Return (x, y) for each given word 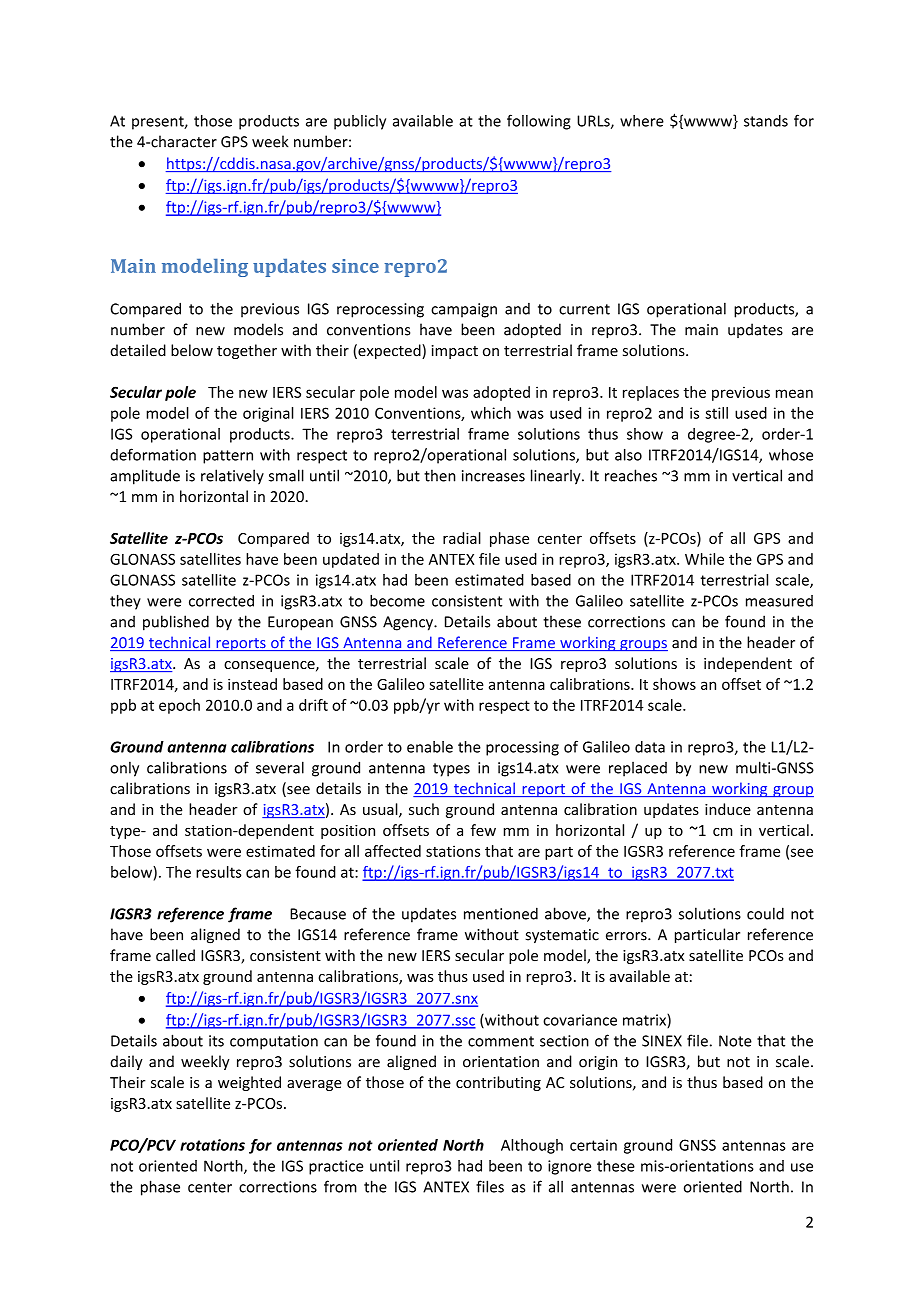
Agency (409, 623)
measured (779, 601)
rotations (212, 1145)
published (176, 623)
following (539, 122)
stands (766, 121)
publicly (360, 122)
